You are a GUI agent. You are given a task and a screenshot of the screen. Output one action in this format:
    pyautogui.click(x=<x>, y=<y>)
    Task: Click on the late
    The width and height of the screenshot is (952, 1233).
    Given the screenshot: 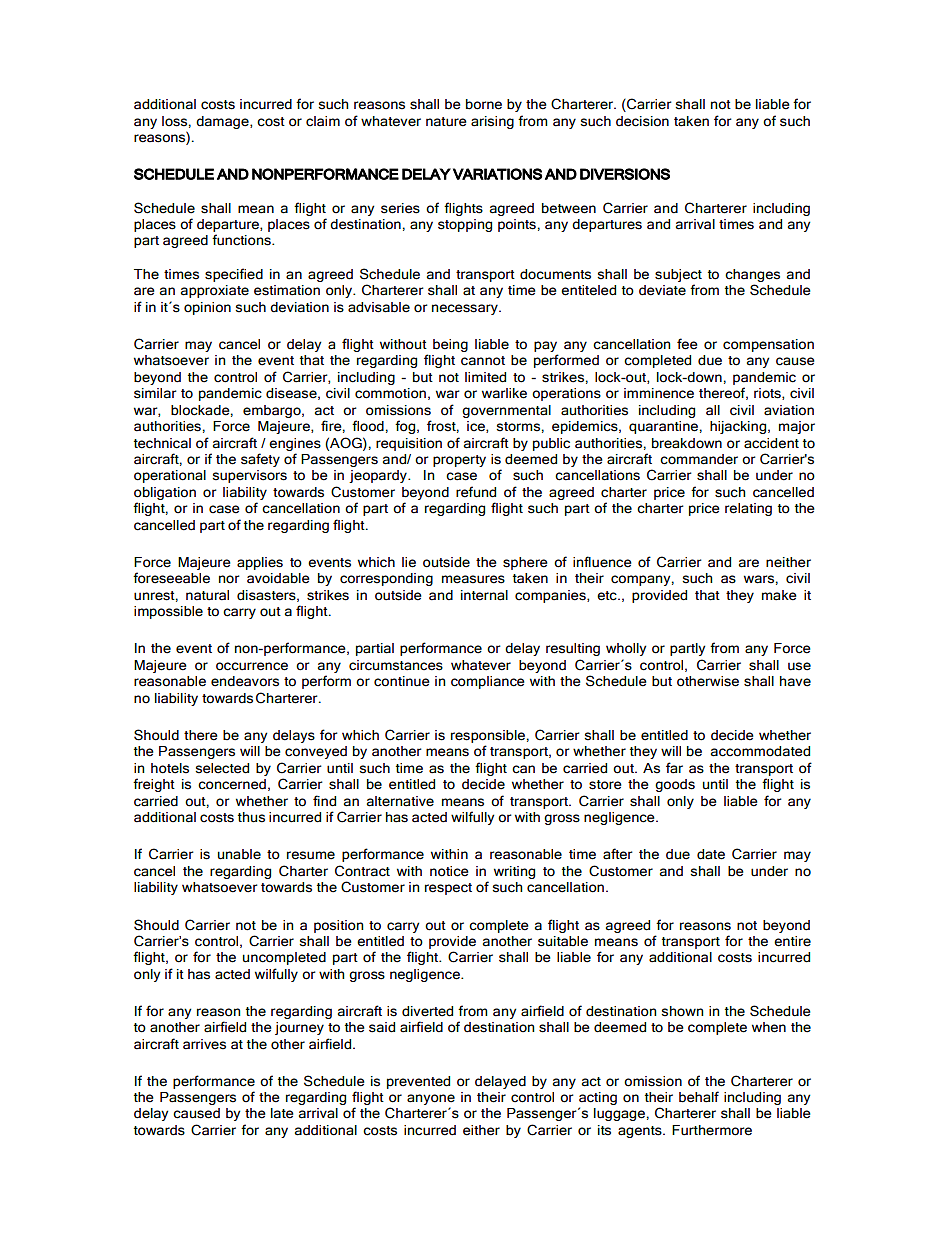 What is the action you would take?
    pyautogui.click(x=282, y=1113)
